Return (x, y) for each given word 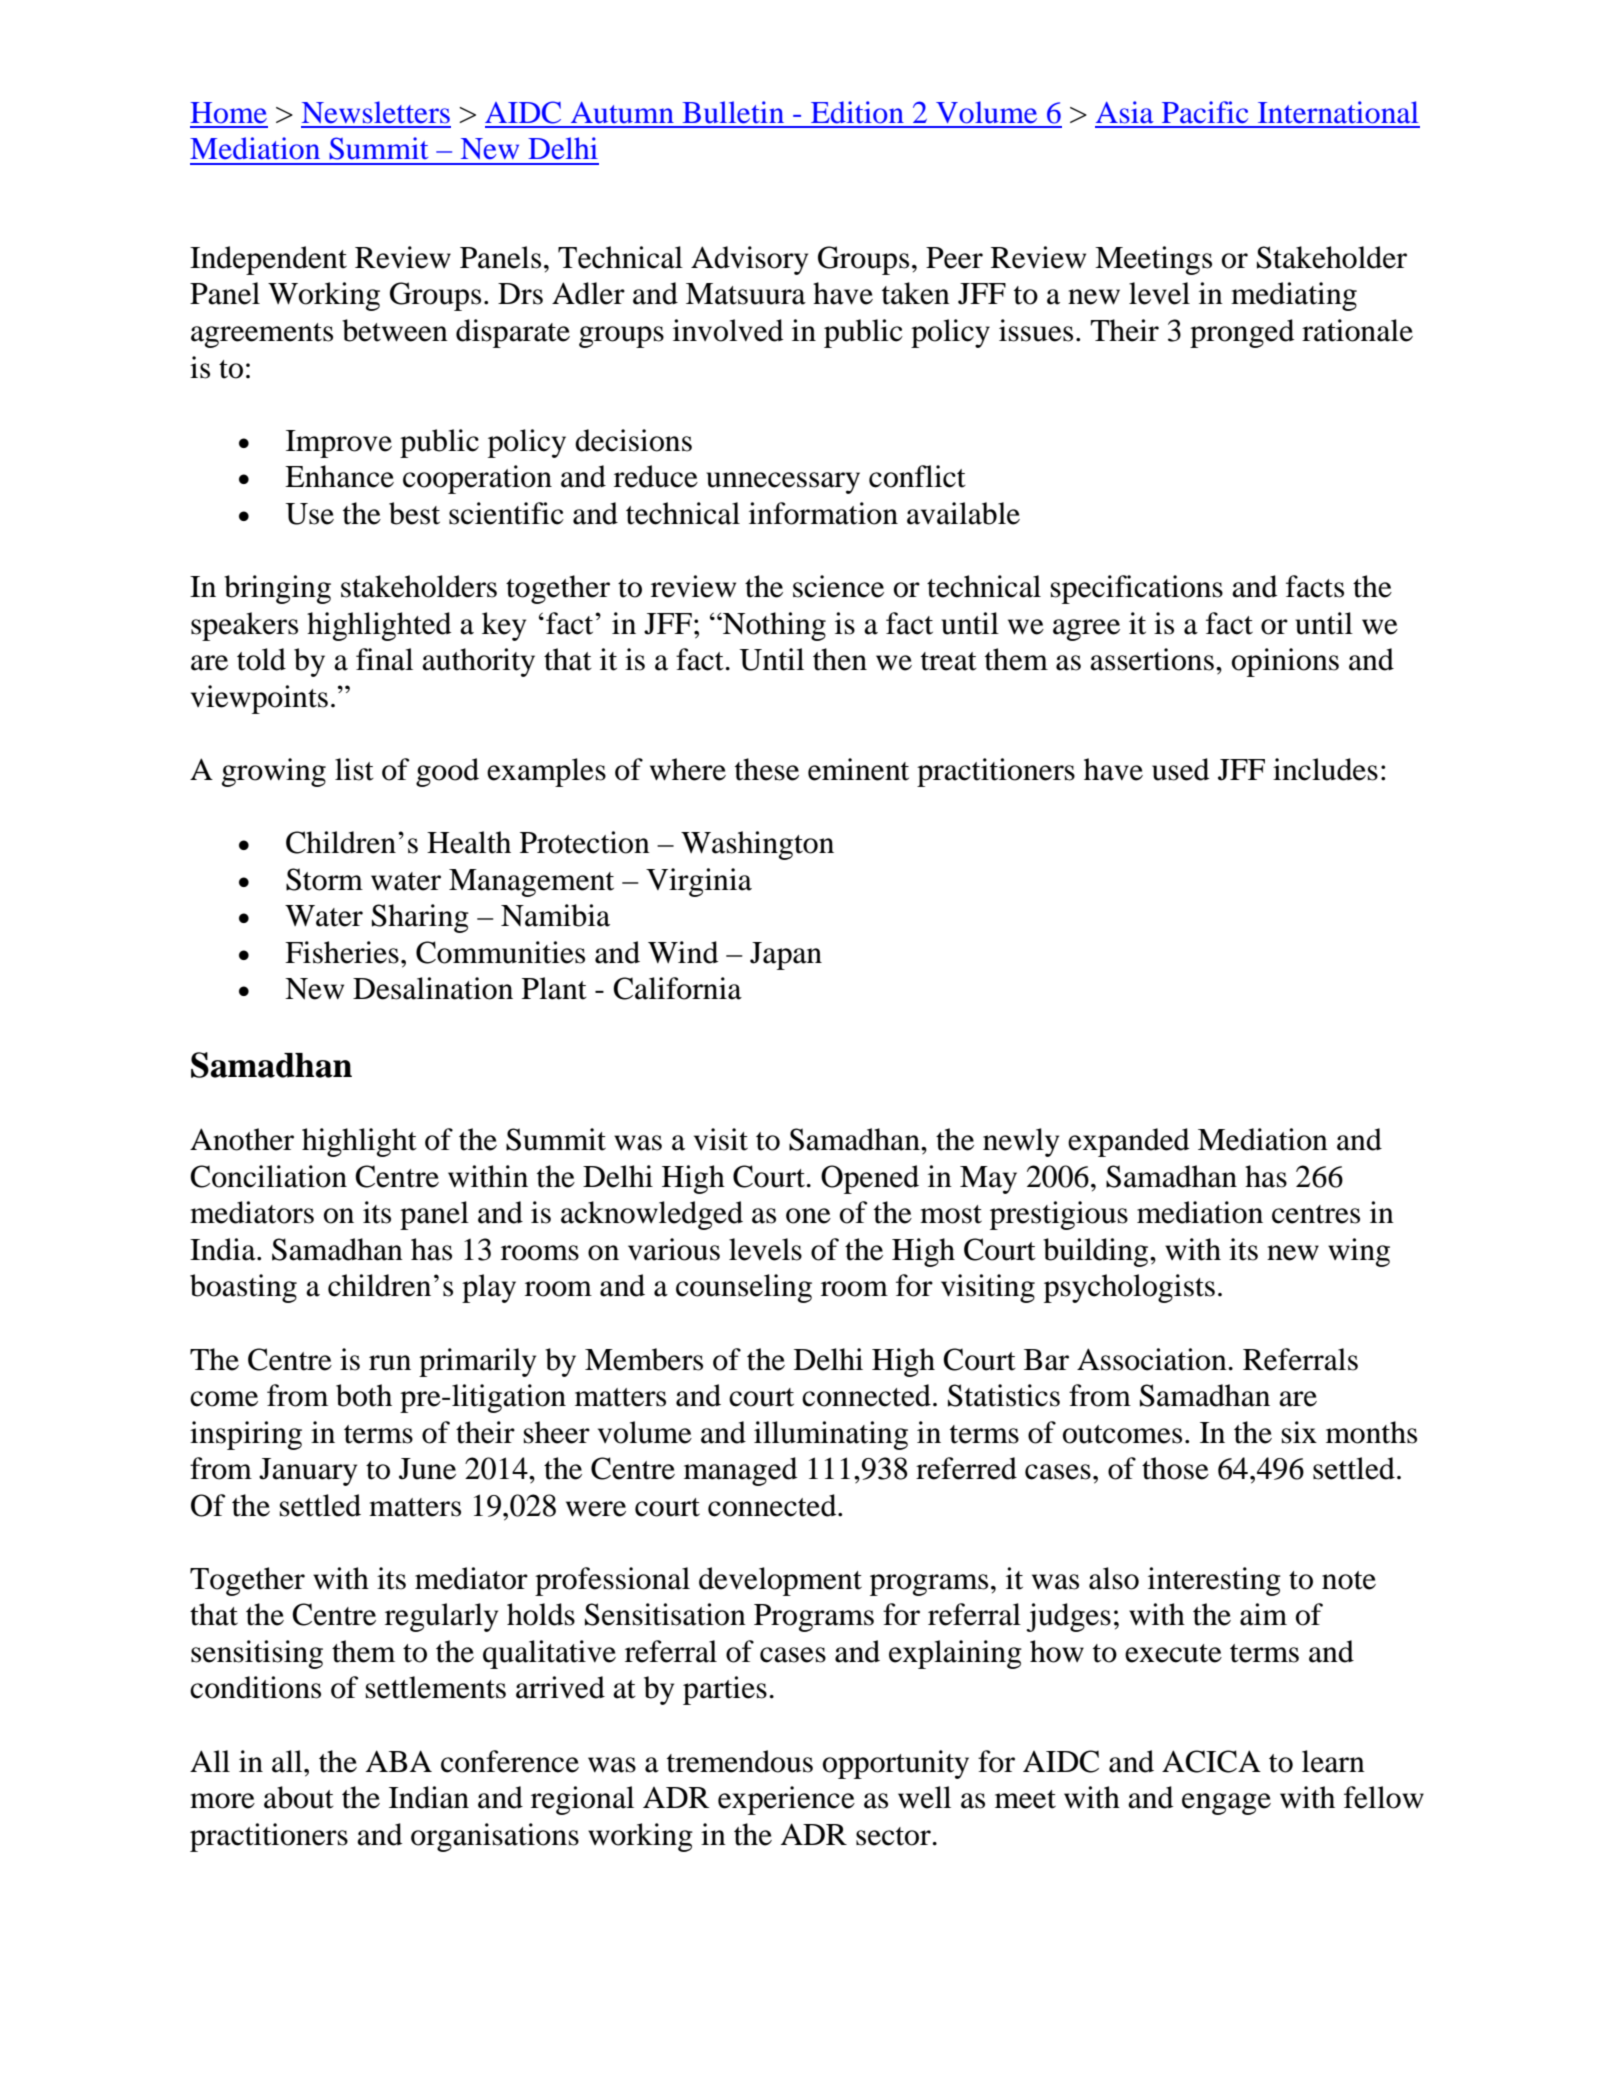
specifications (1137, 589)
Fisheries (342, 952)
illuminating (831, 1435)
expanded (1128, 1142)
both (364, 1395)
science (838, 586)
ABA (398, 1761)
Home (228, 113)
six (1299, 1432)
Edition (857, 112)
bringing (277, 589)
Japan (786, 956)
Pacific (1205, 112)
